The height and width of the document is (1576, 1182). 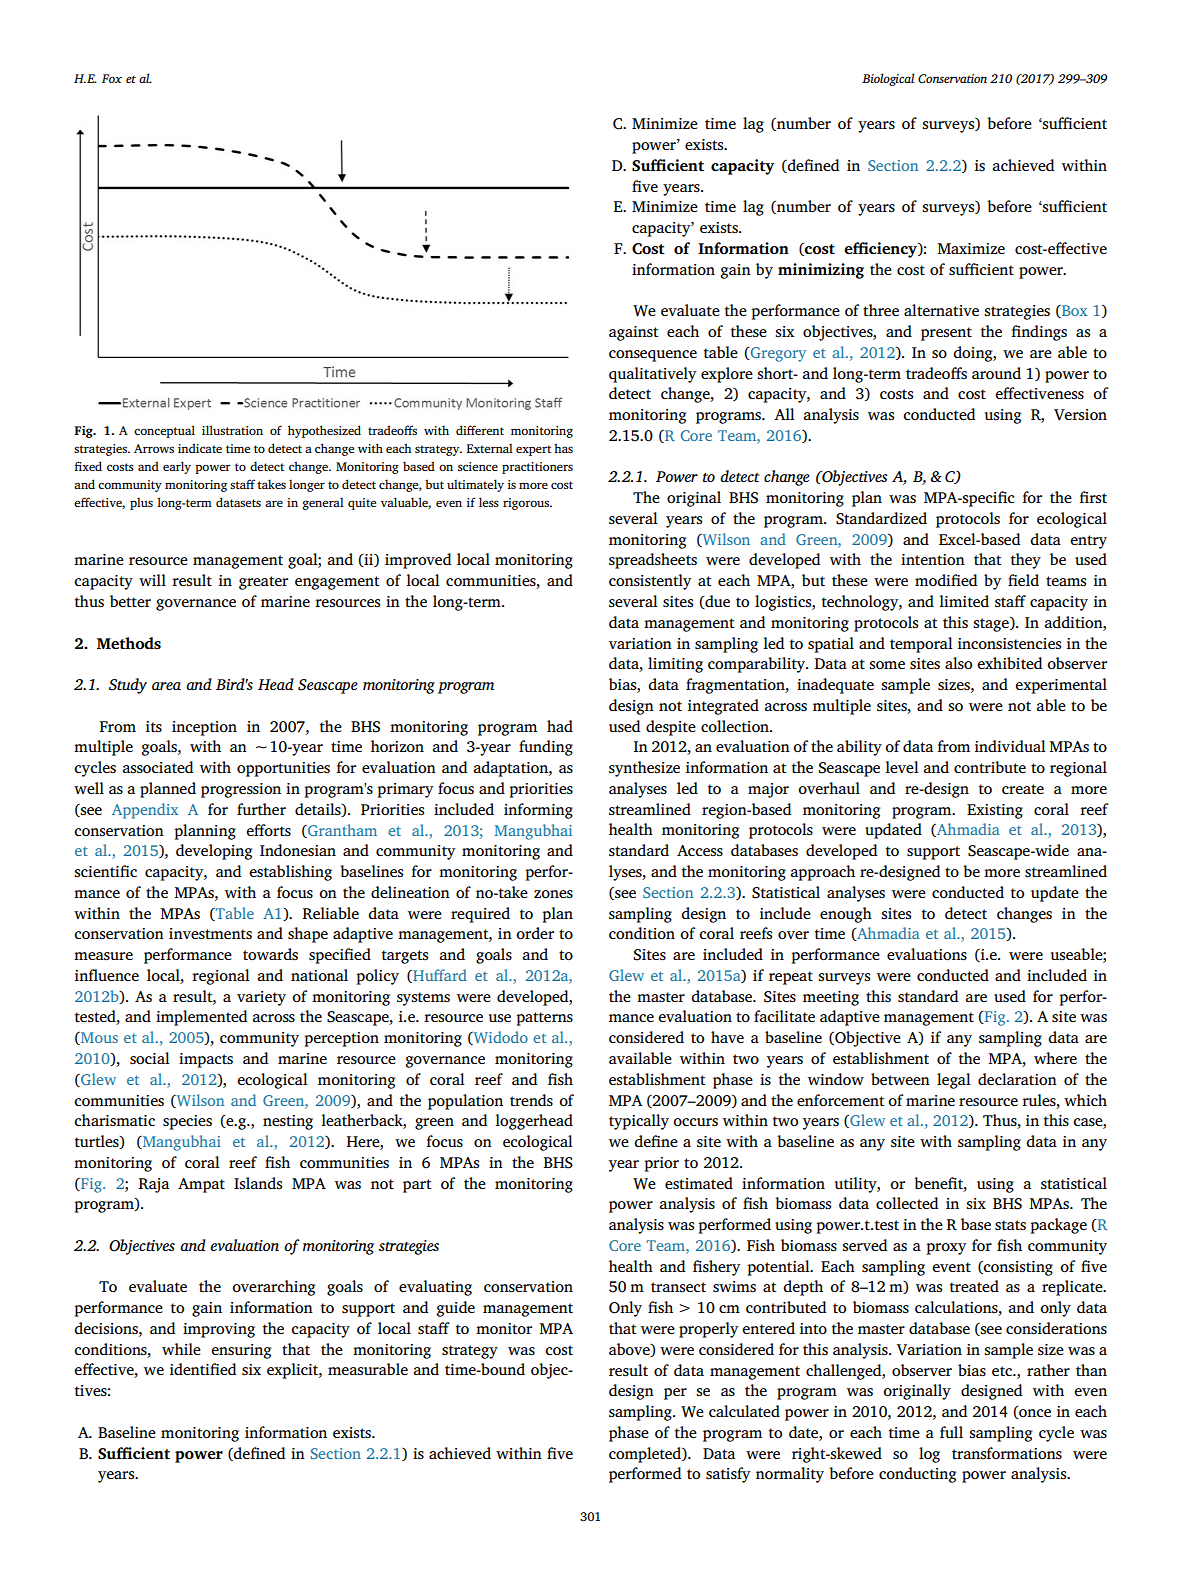 What do you see at coordinates (241, 790) in the document?
I see `progression` at bounding box center [241, 790].
